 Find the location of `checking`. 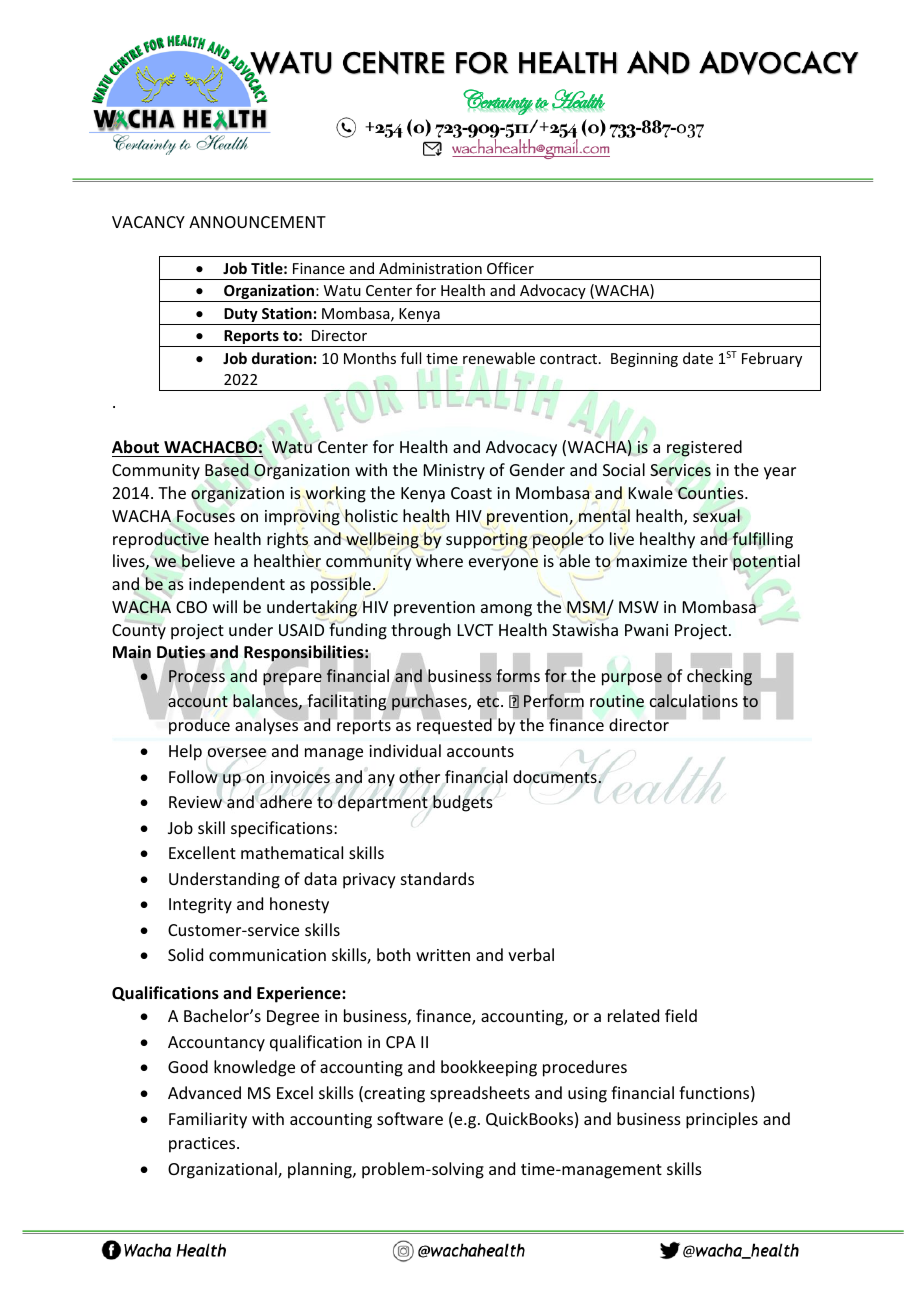

checking is located at coordinates (719, 677).
